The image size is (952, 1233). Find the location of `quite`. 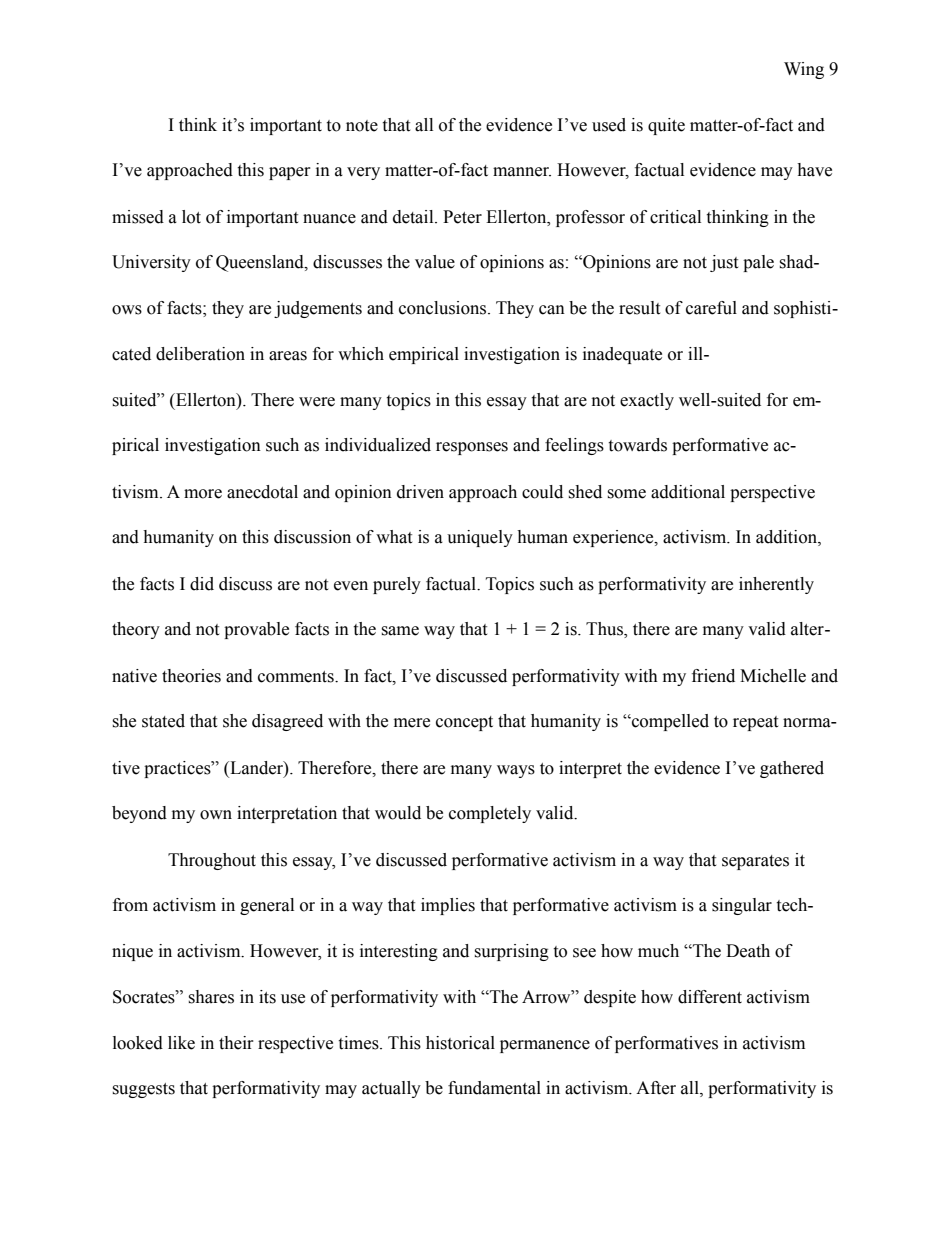

quite is located at coordinates (666, 126).
